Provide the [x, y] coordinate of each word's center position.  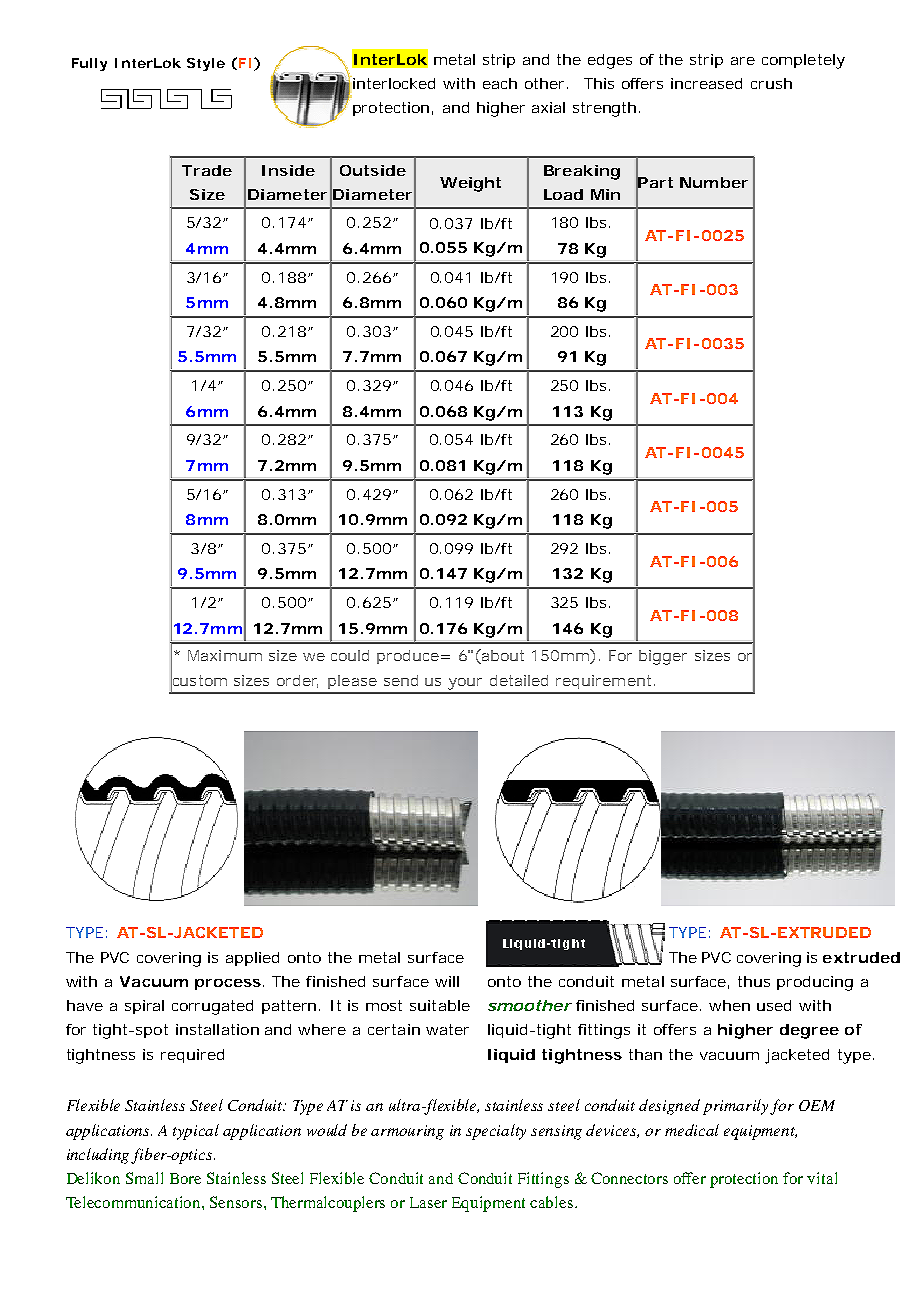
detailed [519, 680]
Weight [470, 184]
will [447, 981]
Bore [185, 1178]
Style [206, 64]
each [500, 83]
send [401, 680]
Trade [207, 170]
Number [714, 182]
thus [754, 981]
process [228, 984]
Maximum [225, 655]
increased [706, 83]
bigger [663, 657]
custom [199, 680]
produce [408, 657]
